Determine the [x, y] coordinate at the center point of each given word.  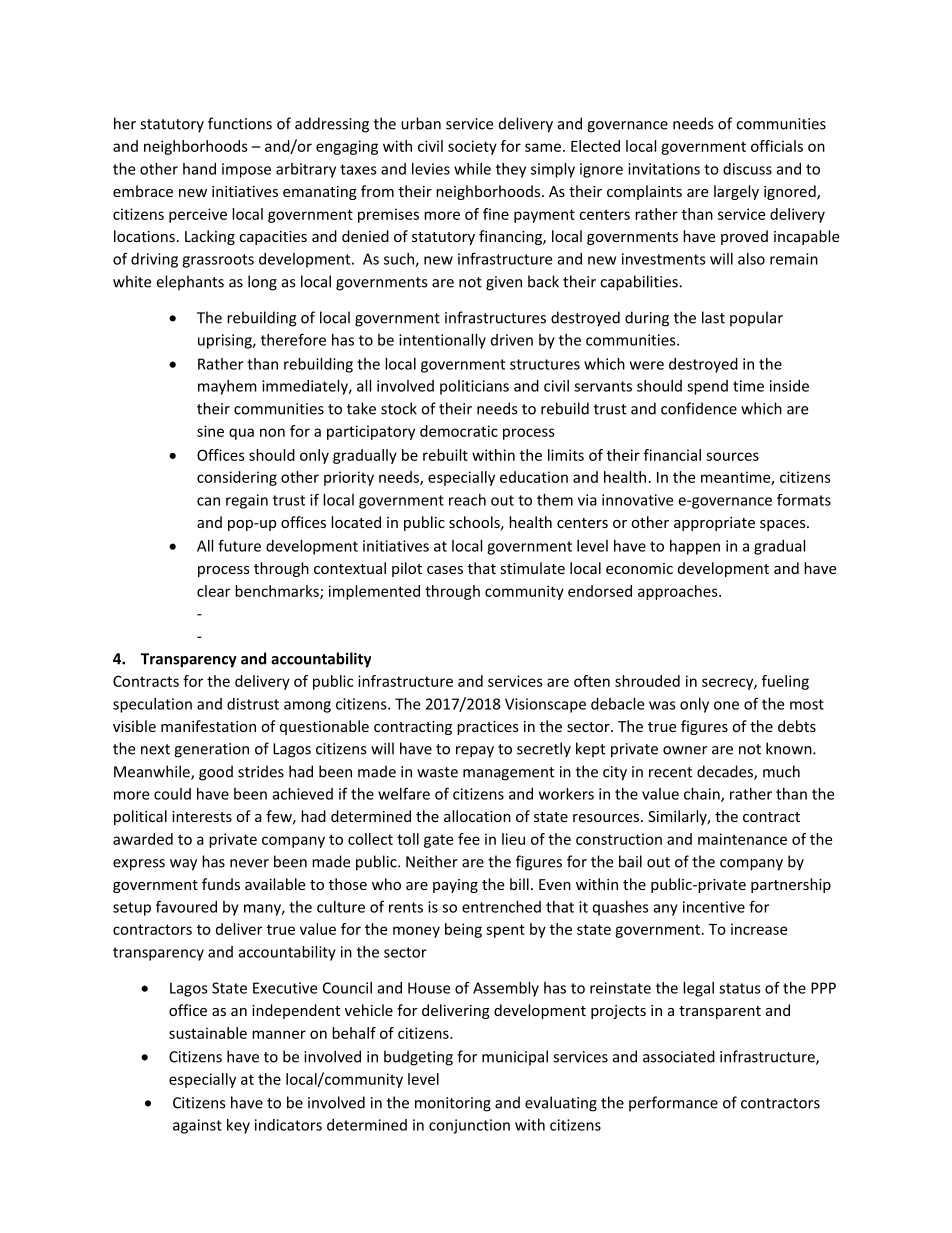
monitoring [453, 1104]
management [508, 774]
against [197, 1126]
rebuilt [445, 455]
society [472, 147]
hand [199, 169]
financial [672, 455]
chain [703, 795]
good [216, 773]
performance [673, 1104]
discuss [747, 169]
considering [237, 478]
